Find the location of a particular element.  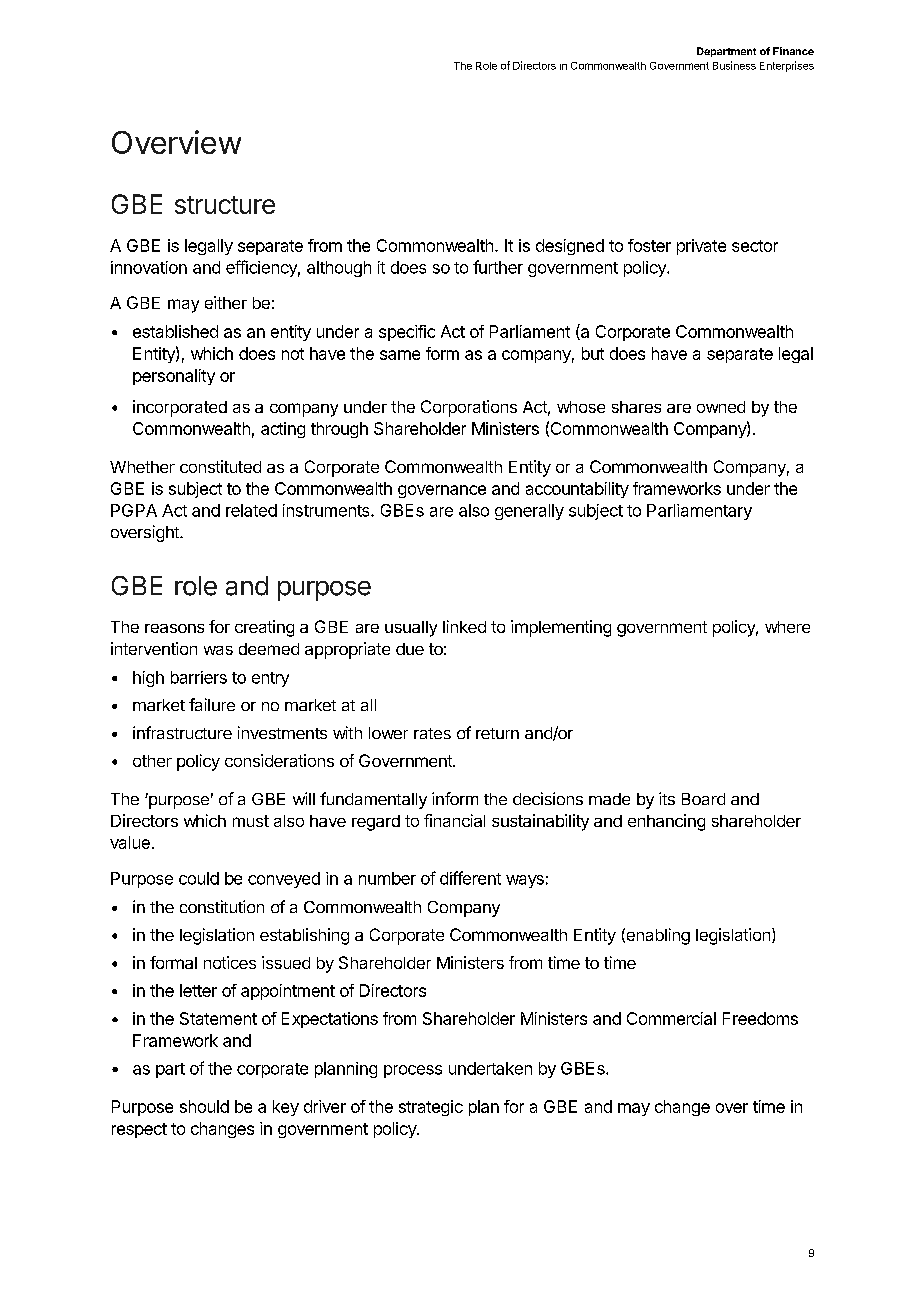

innovation is located at coordinates (149, 267).
